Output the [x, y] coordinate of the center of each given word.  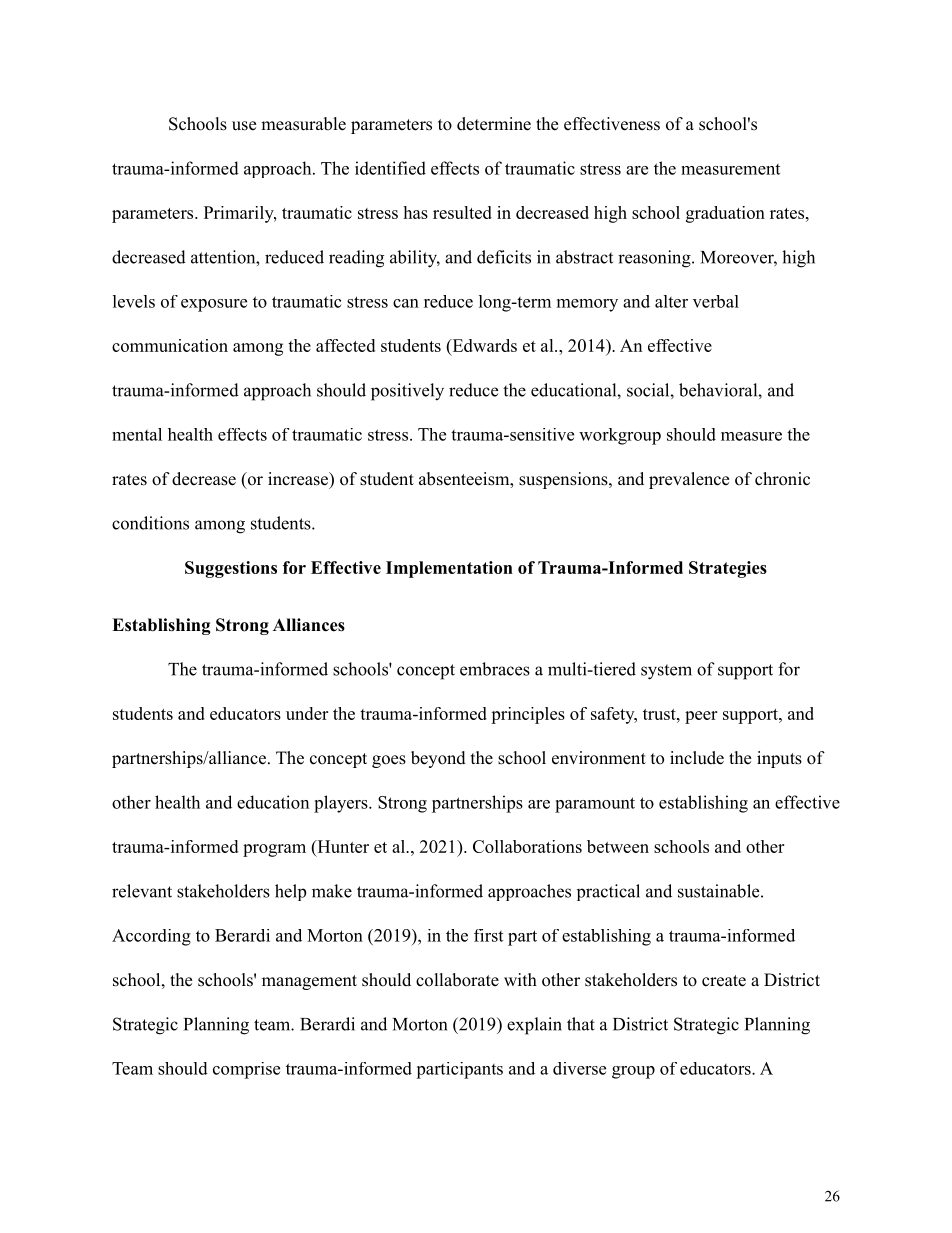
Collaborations [527, 846]
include [697, 758]
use [244, 126]
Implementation [449, 569]
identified [390, 168]
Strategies [728, 569]
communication [170, 345]
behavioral [719, 390]
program [274, 850]
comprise [246, 1070]
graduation [725, 214]
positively [407, 392]
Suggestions [231, 569]
